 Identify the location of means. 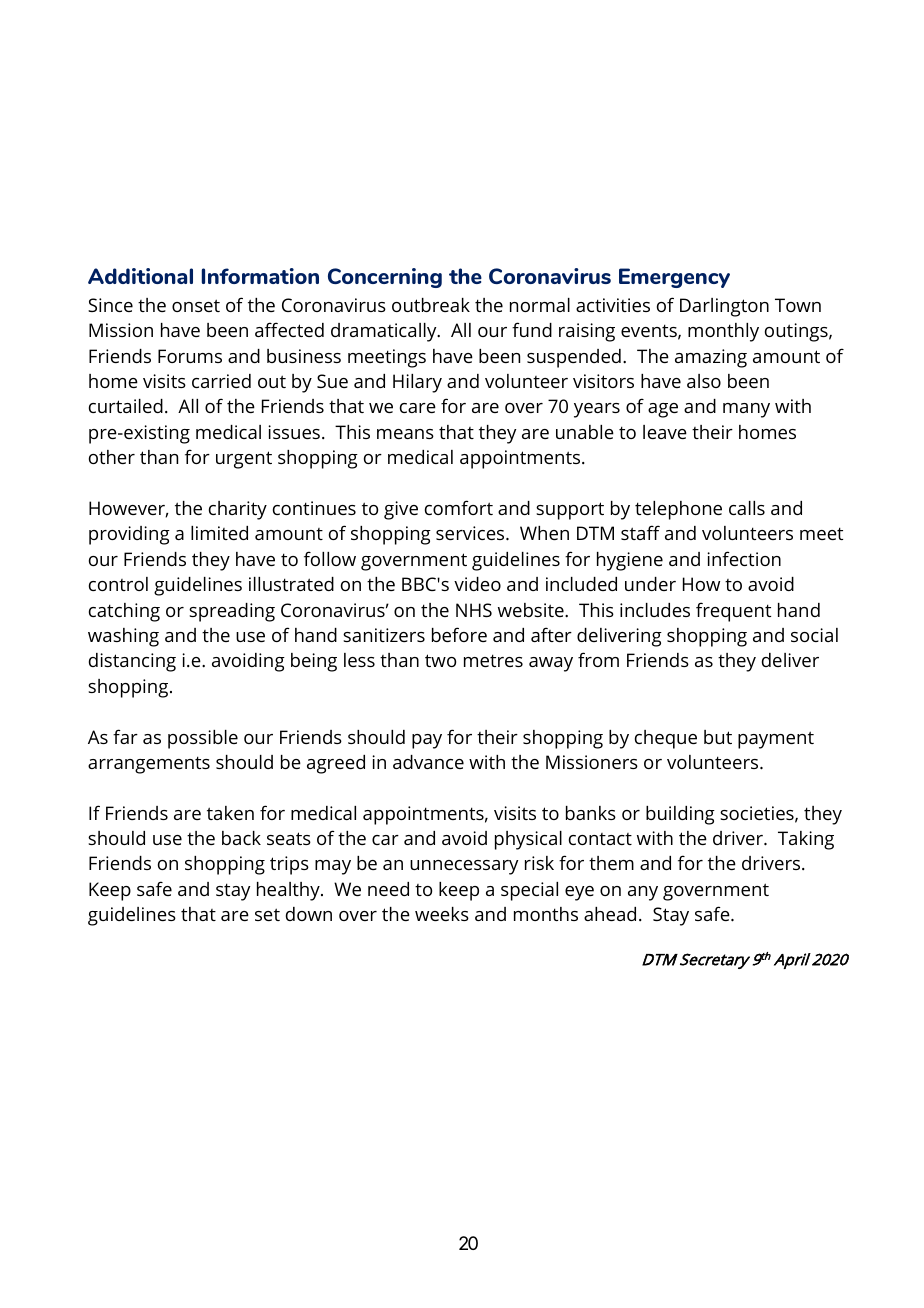
(405, 434).
